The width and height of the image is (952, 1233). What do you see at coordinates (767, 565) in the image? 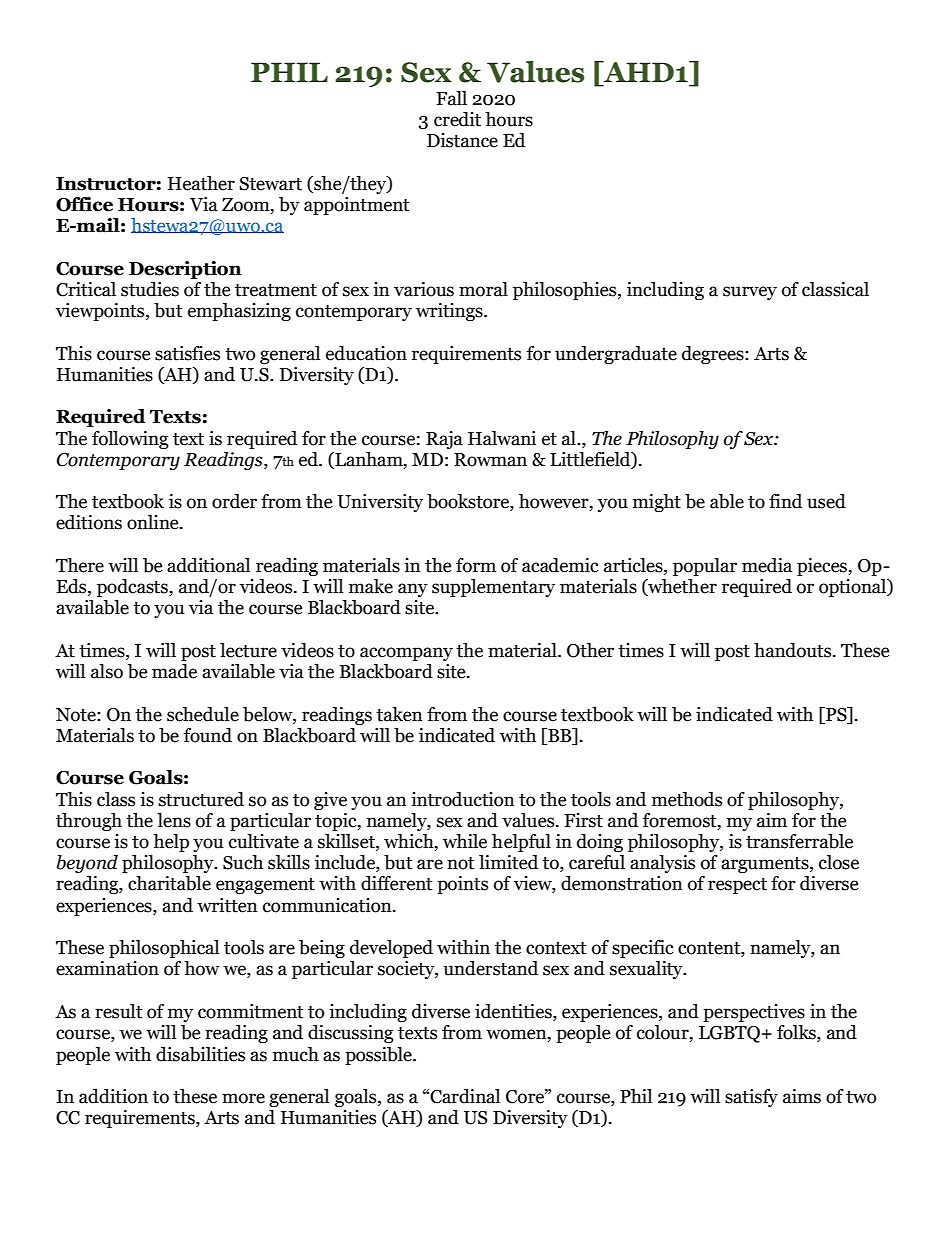
I see `media` at bounding box center [767, 565].
